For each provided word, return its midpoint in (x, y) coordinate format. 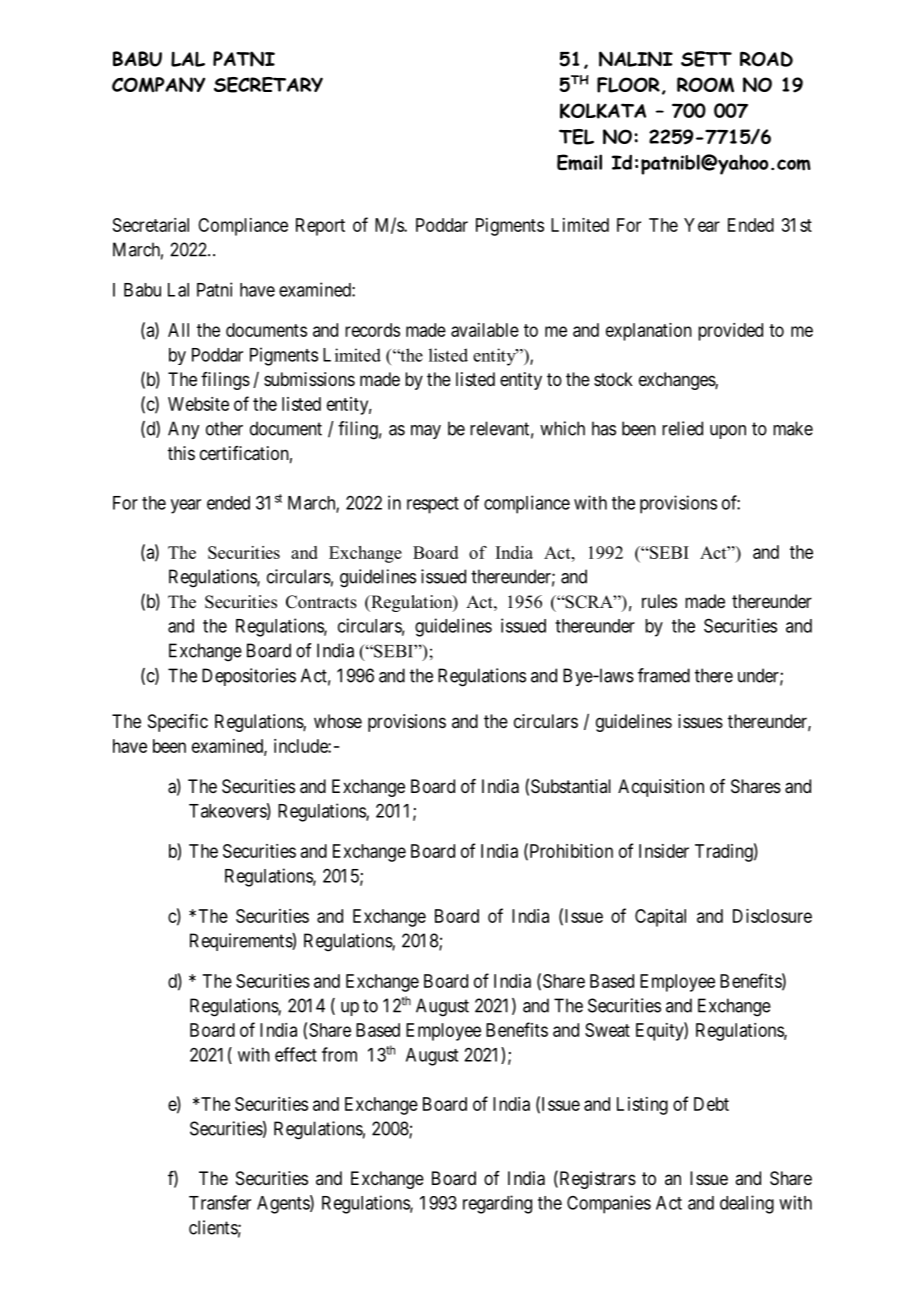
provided (730, 332)
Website (198, 404)
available (485, 330)
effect (296, 1054)
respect (433, 505)
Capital (660, 918)
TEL (576, 137)
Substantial (571, 786)
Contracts (321, 602)
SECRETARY (268, 85)
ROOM (705, 84)
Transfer (220, 1202)
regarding (497, 1204)
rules (659, 601)
